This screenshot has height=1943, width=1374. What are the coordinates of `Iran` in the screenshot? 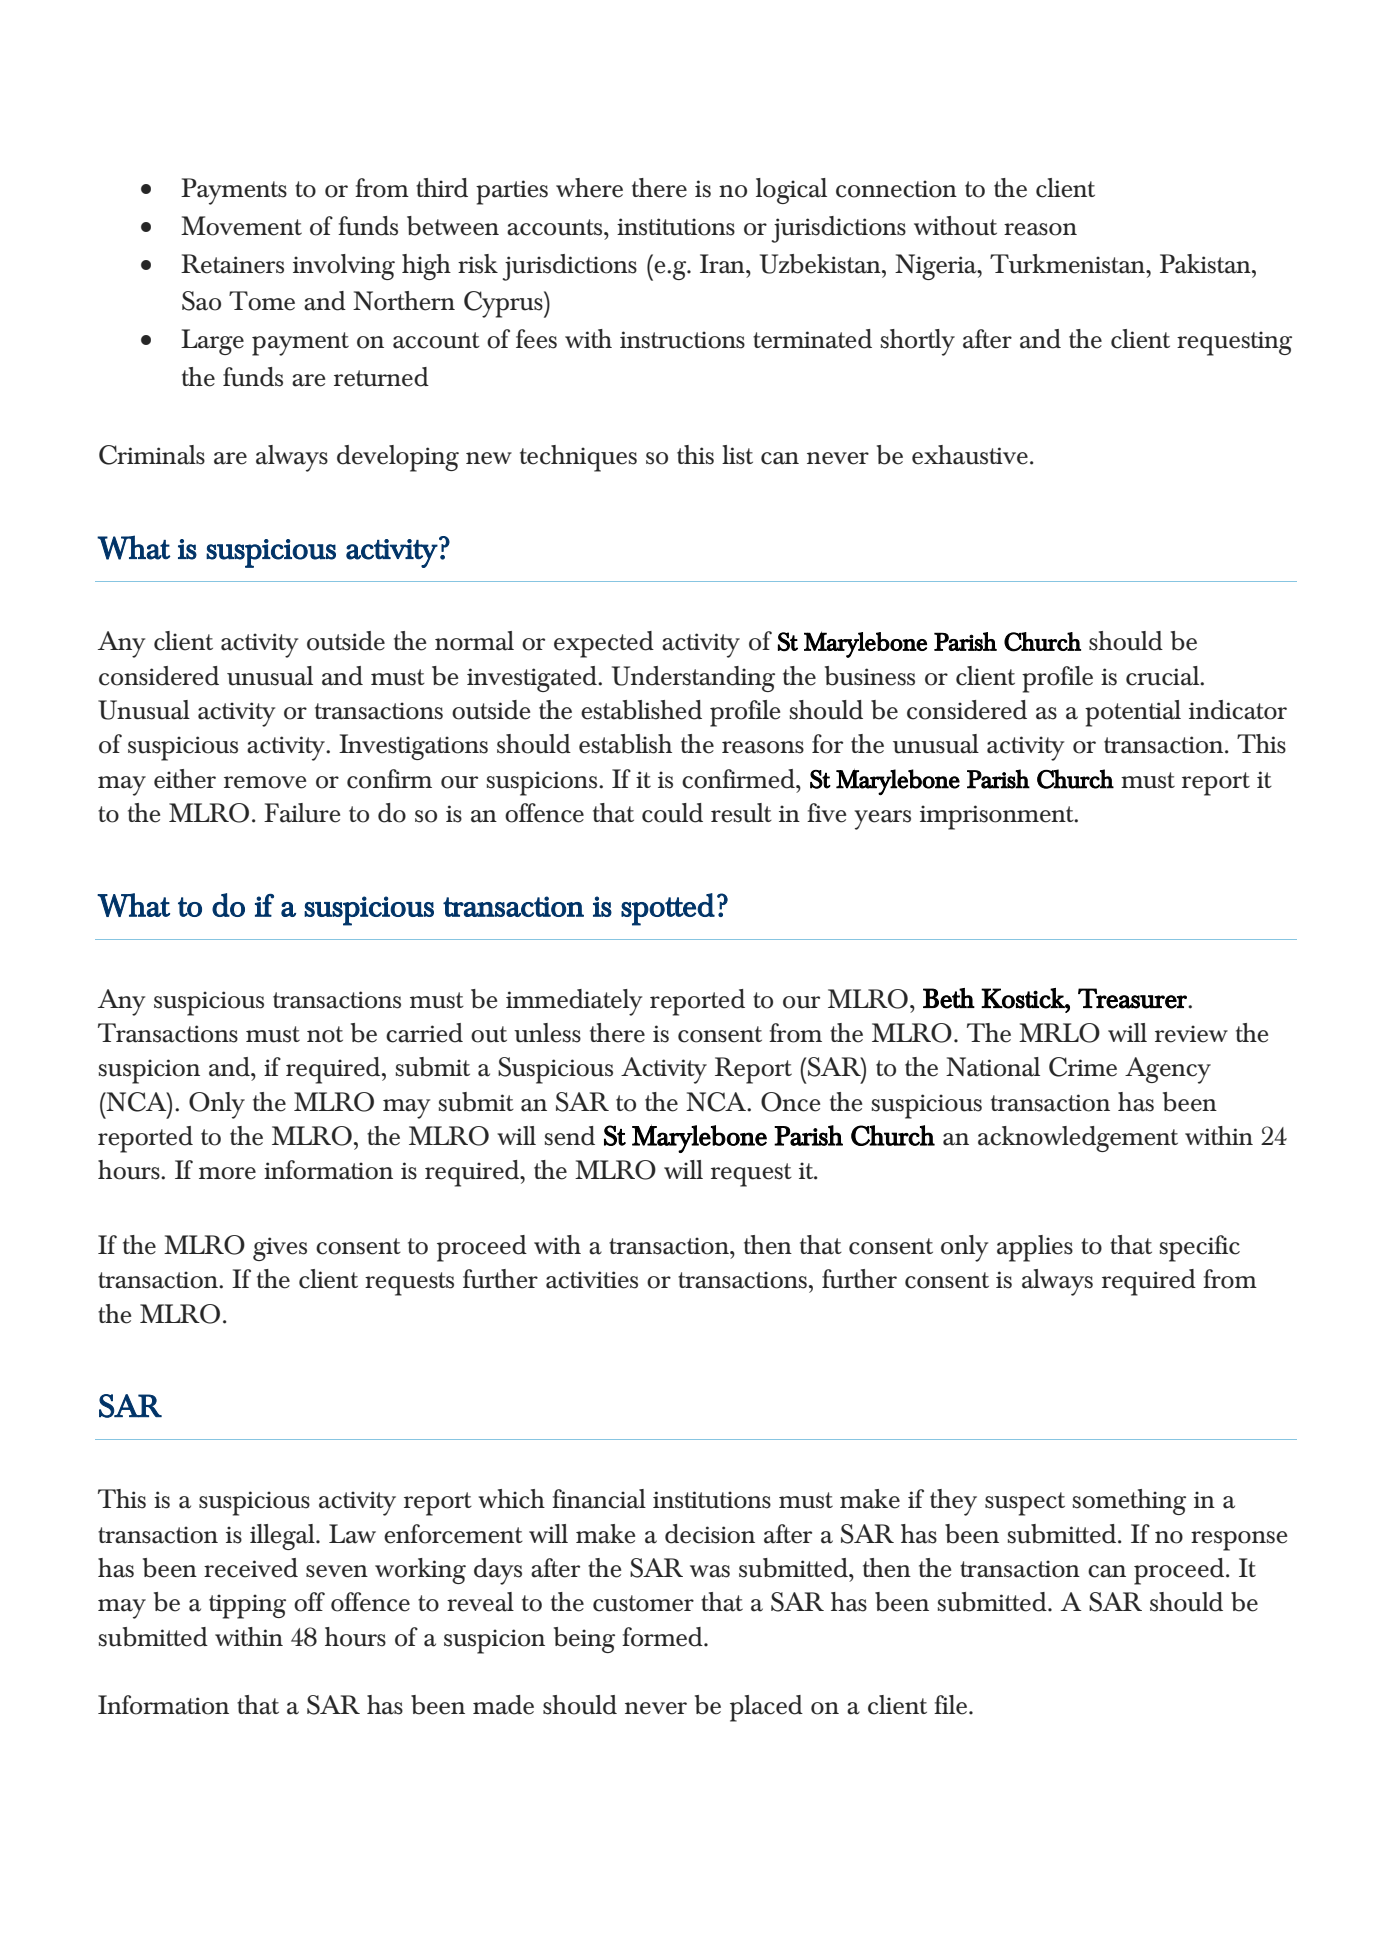 It's located at (723, 264).
